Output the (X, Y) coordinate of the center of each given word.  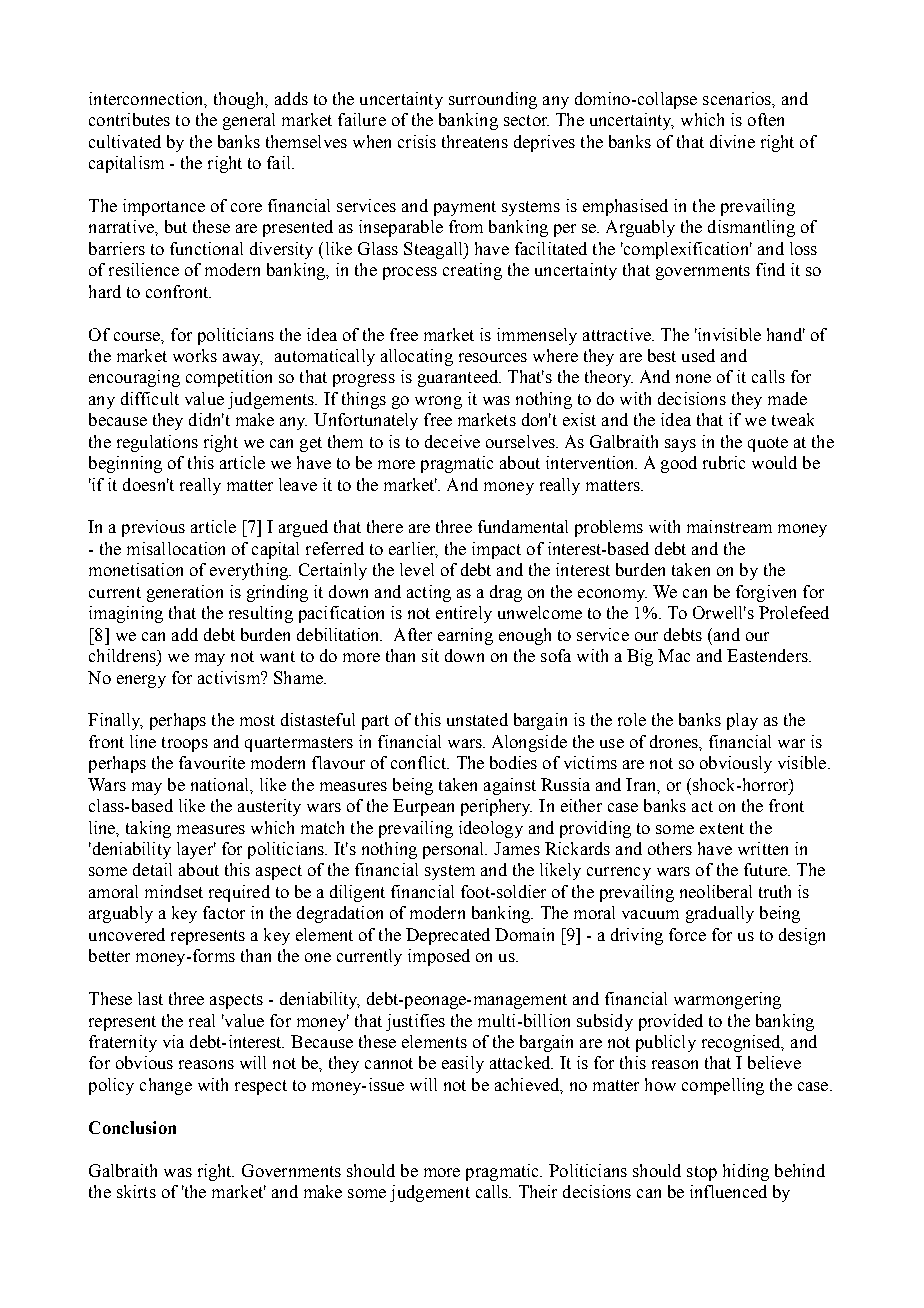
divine (732, 141)
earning (465, 636)
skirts (136, 1191)
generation (185, 593)
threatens (475, 141)
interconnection (147, 99)
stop (702, 1173)
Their (538, 1191)
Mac (674, 655)
